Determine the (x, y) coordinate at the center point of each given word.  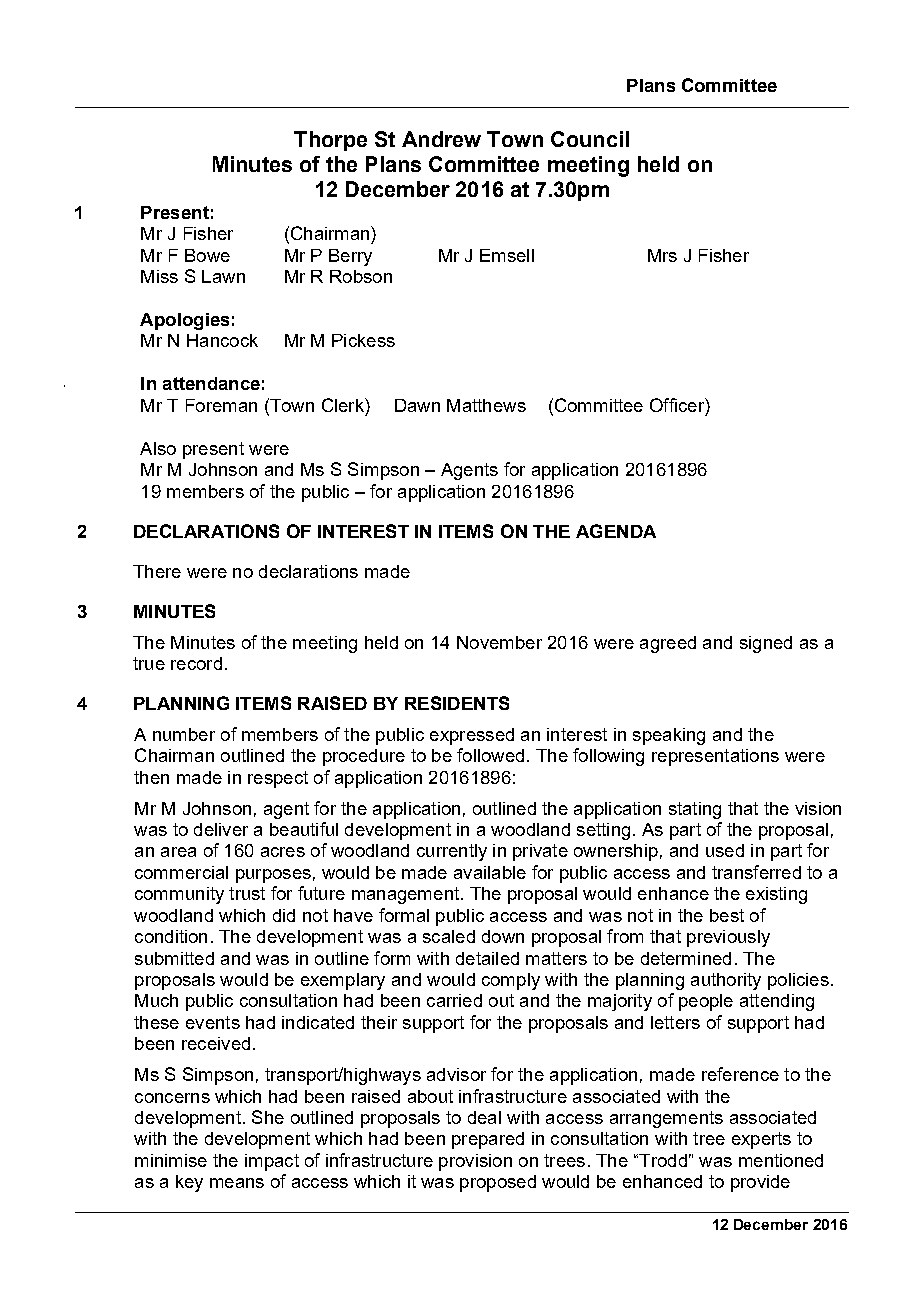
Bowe (207, 255)
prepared (488, 1140)
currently (452, 852)
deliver (221, 829)
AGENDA (616, 531)
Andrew (441, 139)
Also (158, 448)
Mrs (662, 255)
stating (695, 810)
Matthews (486, 405)
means (237, 1183)
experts (761, 1140)
